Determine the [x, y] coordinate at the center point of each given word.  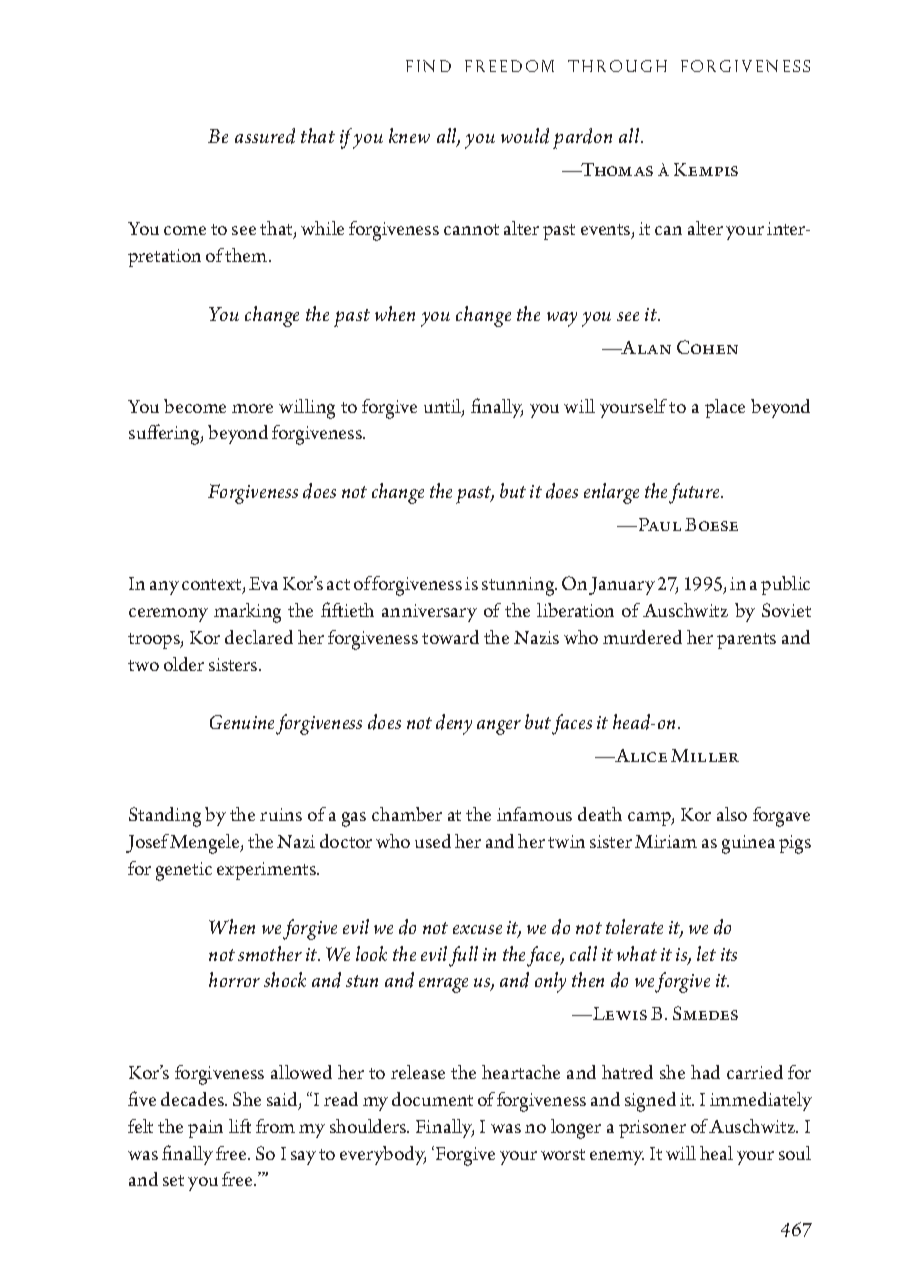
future [695, 493]
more [252, 408]
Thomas [616, 169]
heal [716, 1153]
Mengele [206, 844]
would [525, 136]
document [432, 1099]
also [732, 814]
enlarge [611, 493]
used [433, 841]
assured [265, 136]
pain [205, 1129]
